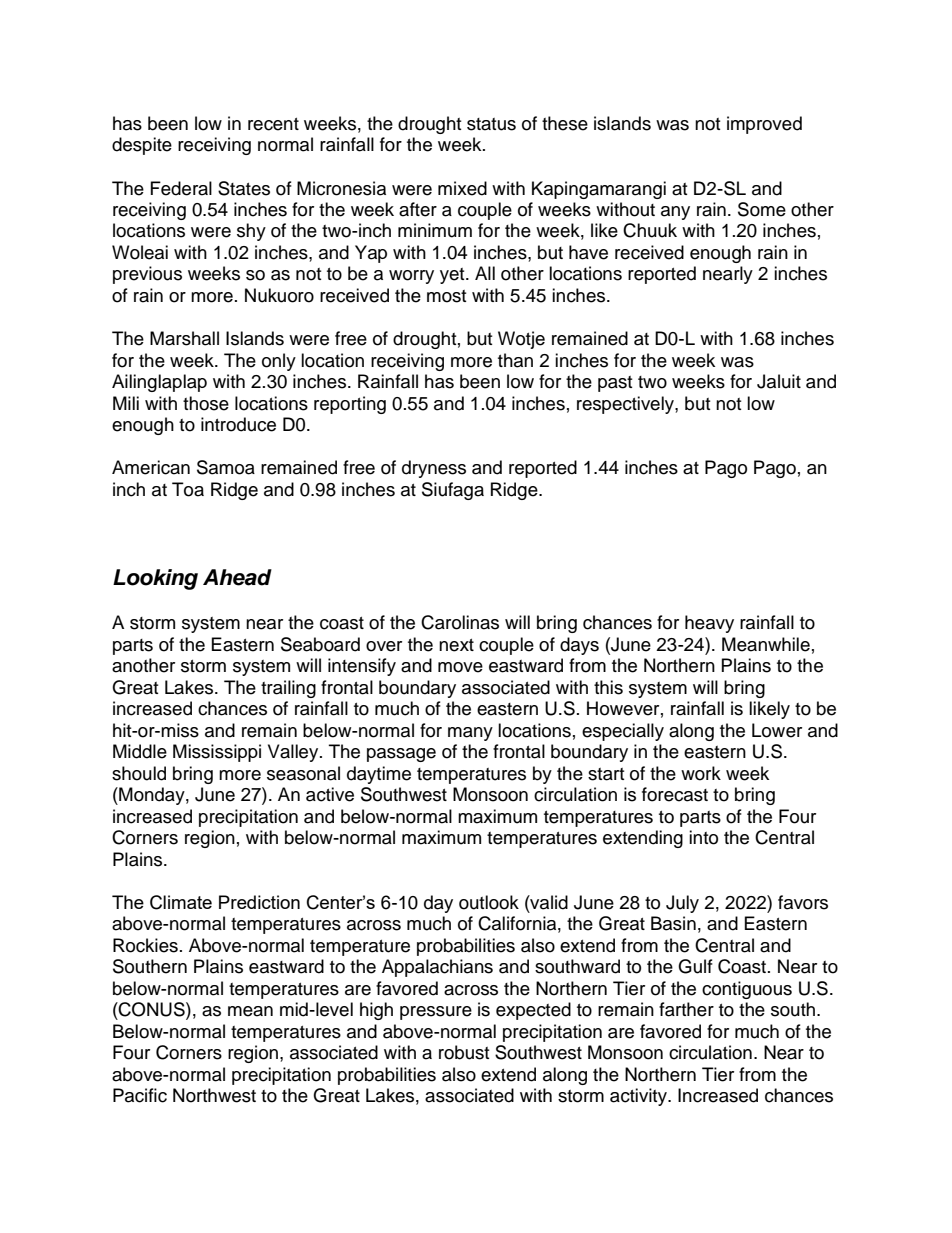 This image has height=1233, width=952. I want to click on improved, so click(764, 125).
